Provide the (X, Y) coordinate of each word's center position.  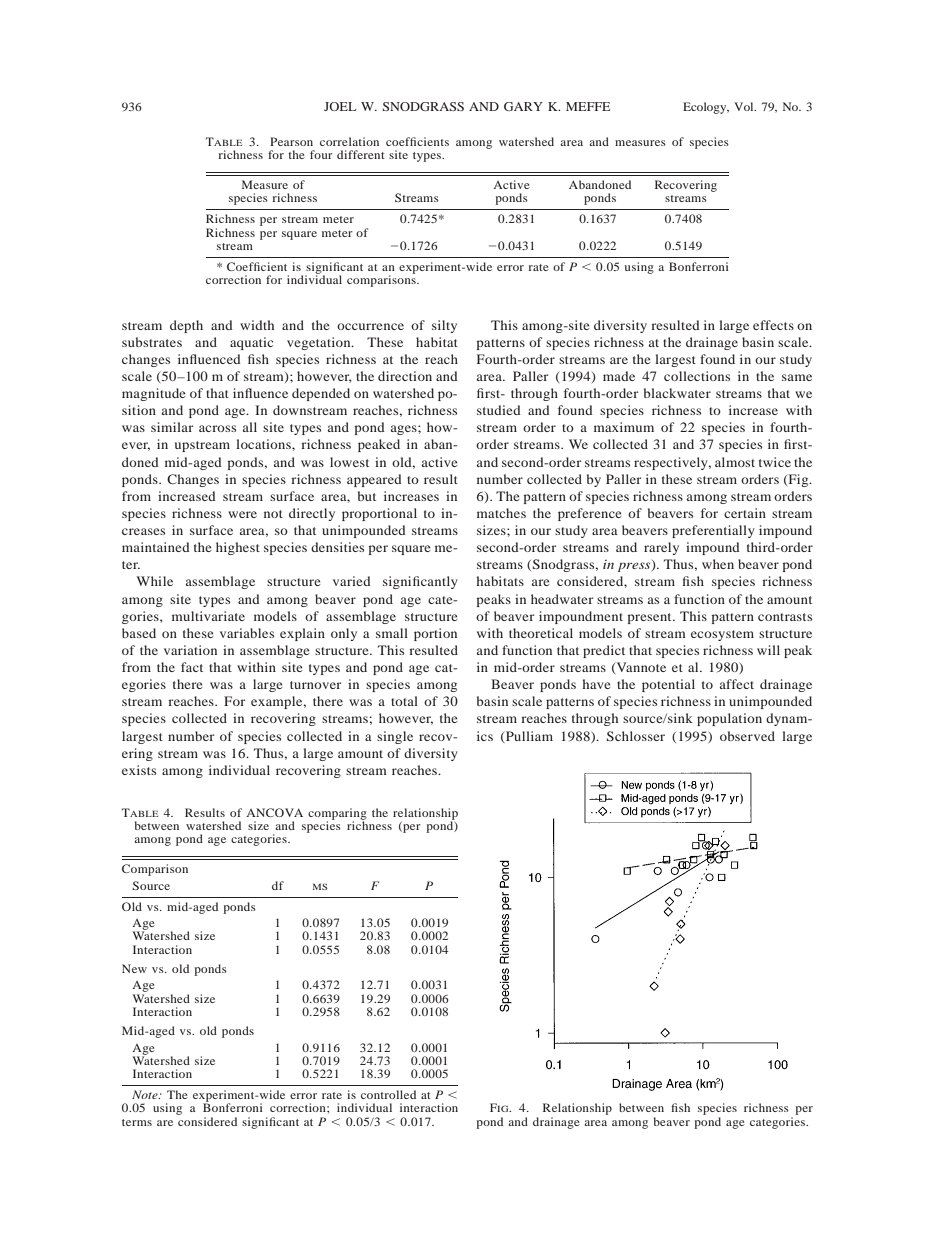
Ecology (706, 108)
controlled (388, 1094)
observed (747, 736)
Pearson (291, 141)
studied (499, 410)
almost (735, 462)
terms (137, 1122)
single (395, 737)
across (217, 428)
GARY (523, 106)
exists (139, 770)
